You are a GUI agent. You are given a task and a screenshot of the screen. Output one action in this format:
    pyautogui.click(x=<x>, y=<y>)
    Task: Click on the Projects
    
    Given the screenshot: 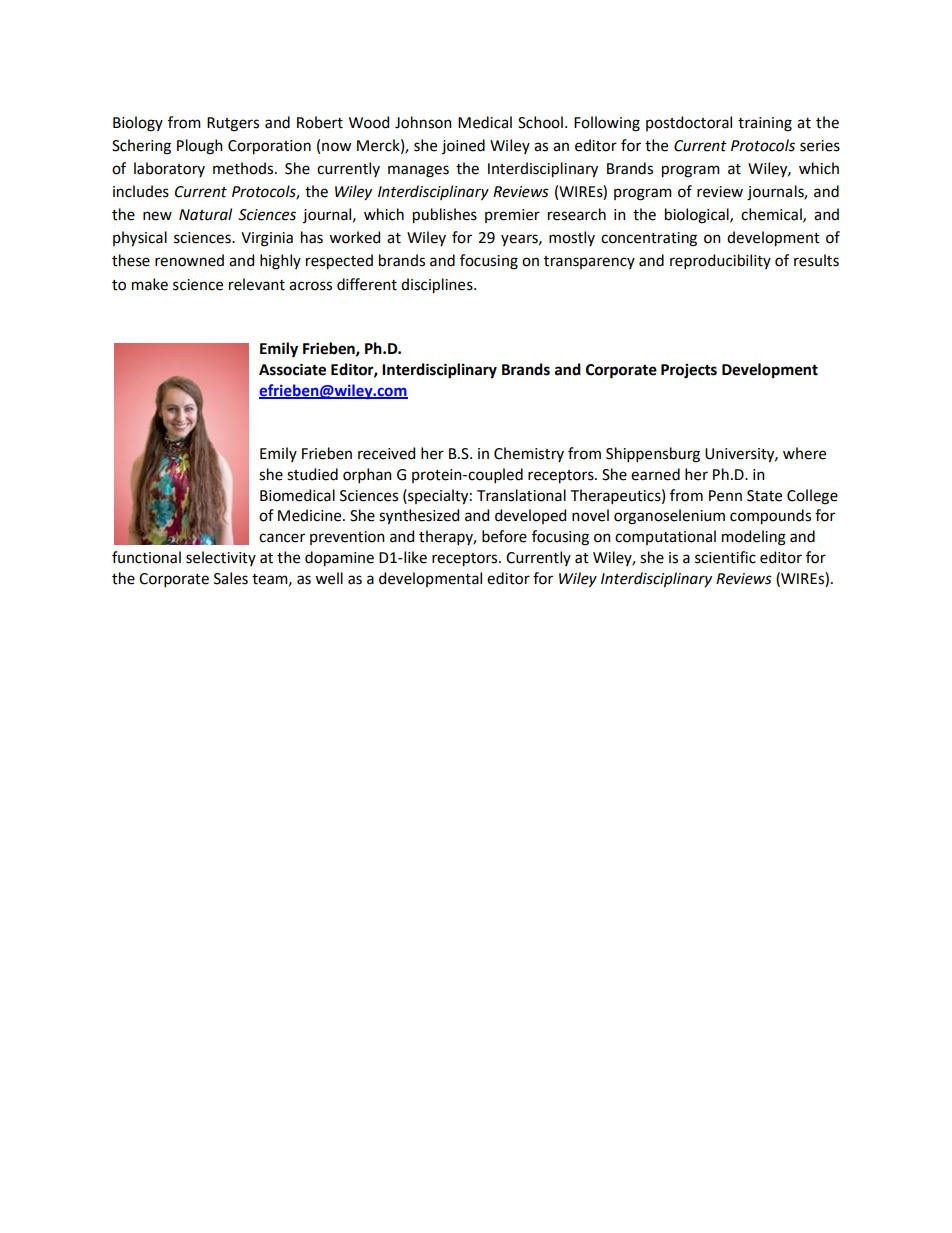 What is the action you would take?
    pyautogui.click(x=689, y=371)
